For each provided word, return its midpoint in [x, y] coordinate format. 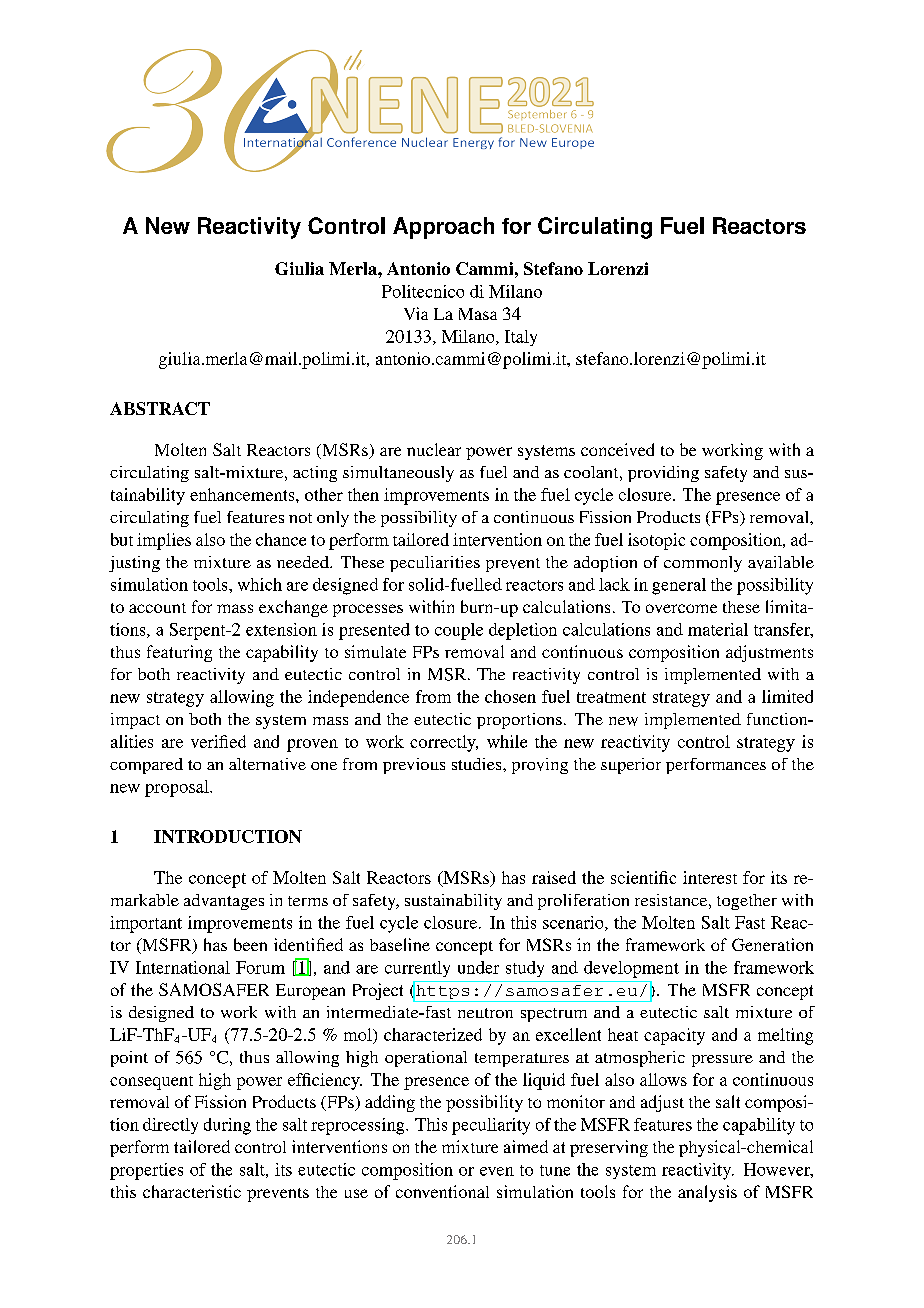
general [679, 586]
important [146, 924]
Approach [443, 228]
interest [710, 877]
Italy [521, 338]
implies [164, 541]
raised [554, 877]
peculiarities [435, 564]
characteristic [192, 1191]
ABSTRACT [160, 408]
